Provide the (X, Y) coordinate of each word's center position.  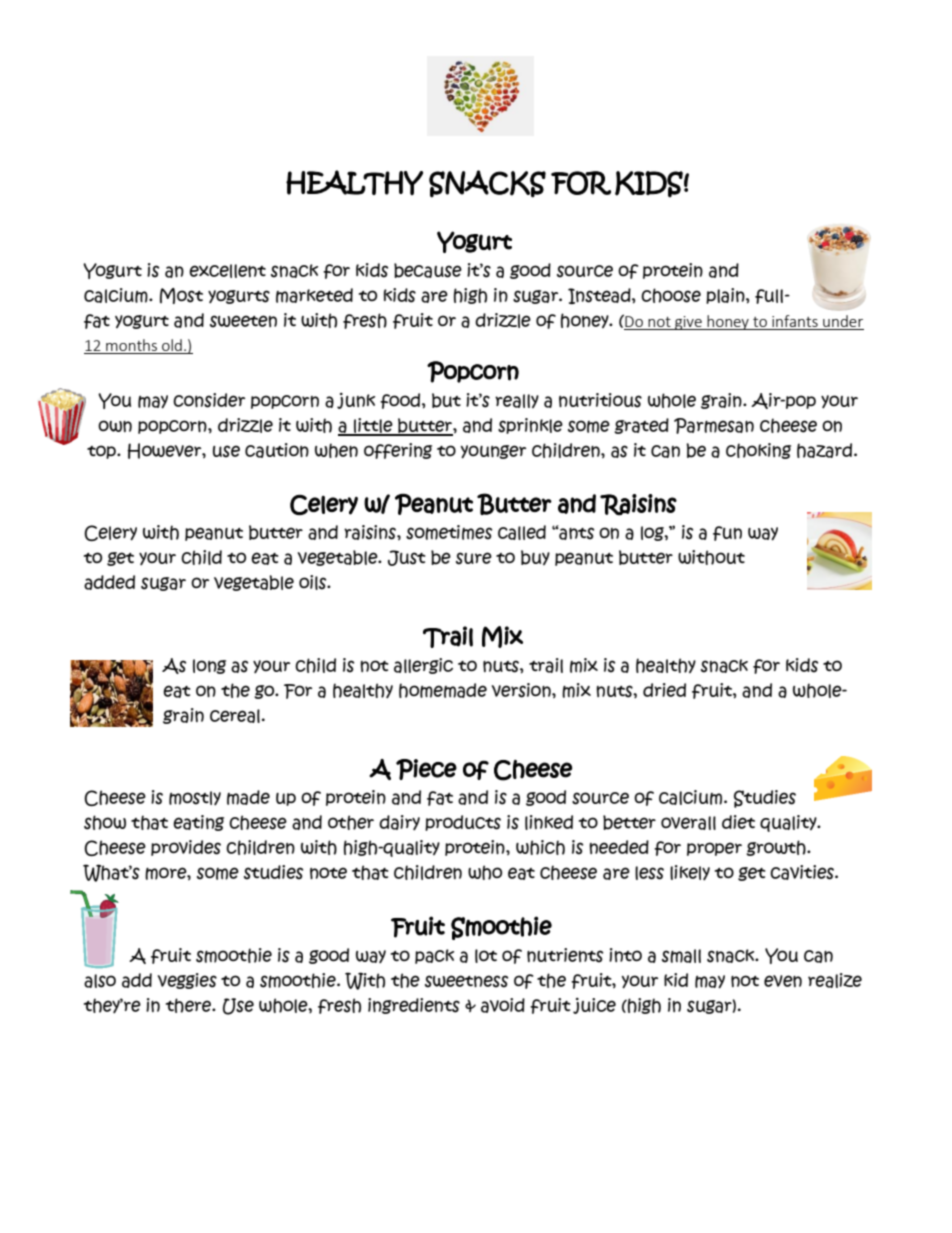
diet (738, 822)
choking (758, 451)
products (463, 823)
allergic (423, 666)
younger (493, 452)
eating (198, 823)
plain (726, 296)
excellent (227, 271)
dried (664, 690)
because (428, 270)
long (209, 666)
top (102, 452)
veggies (187, 981)
